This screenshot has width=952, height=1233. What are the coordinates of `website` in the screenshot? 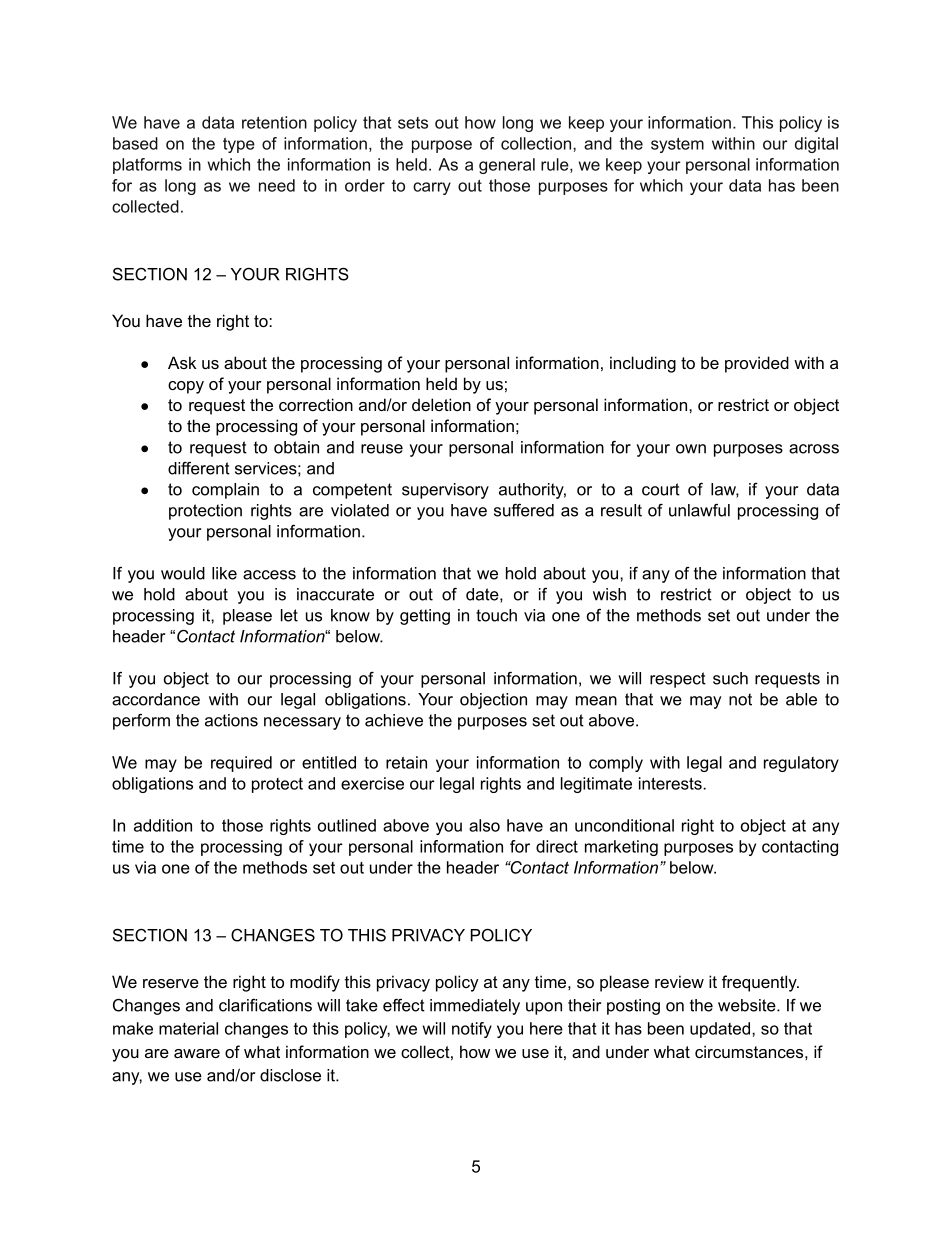 It's located at (748, 1005).
